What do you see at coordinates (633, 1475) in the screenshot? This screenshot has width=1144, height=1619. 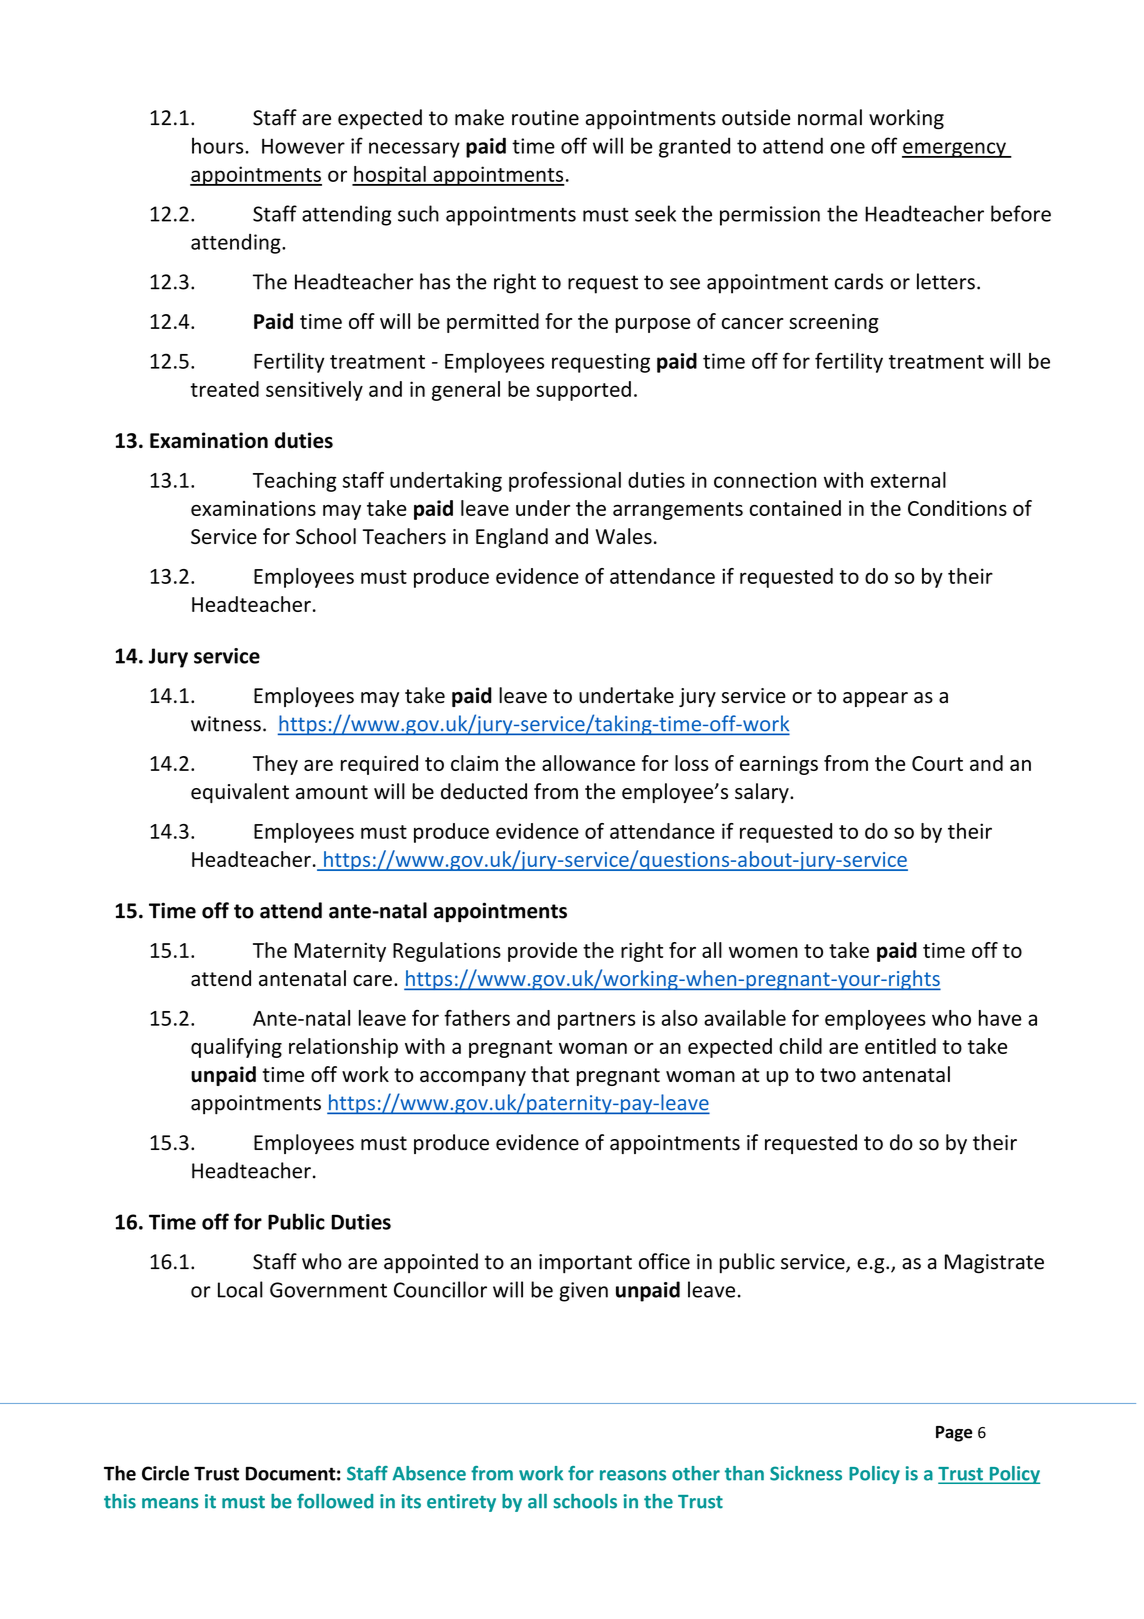 I see `reasons` at bounding box center [633, 1475].
